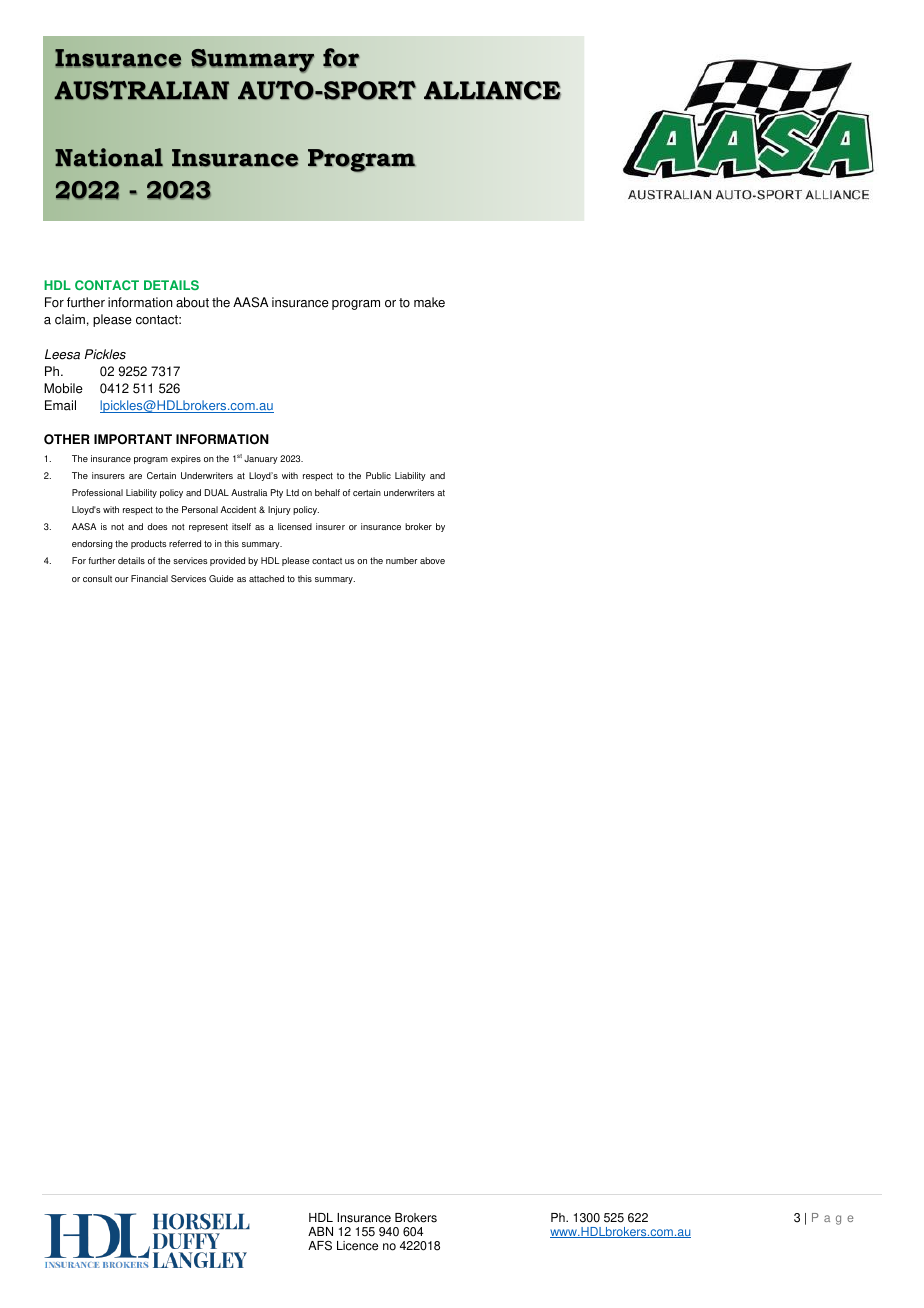 This image has height=1308, width=924. I want to click on ALLIANCE, so click(492, 90).
